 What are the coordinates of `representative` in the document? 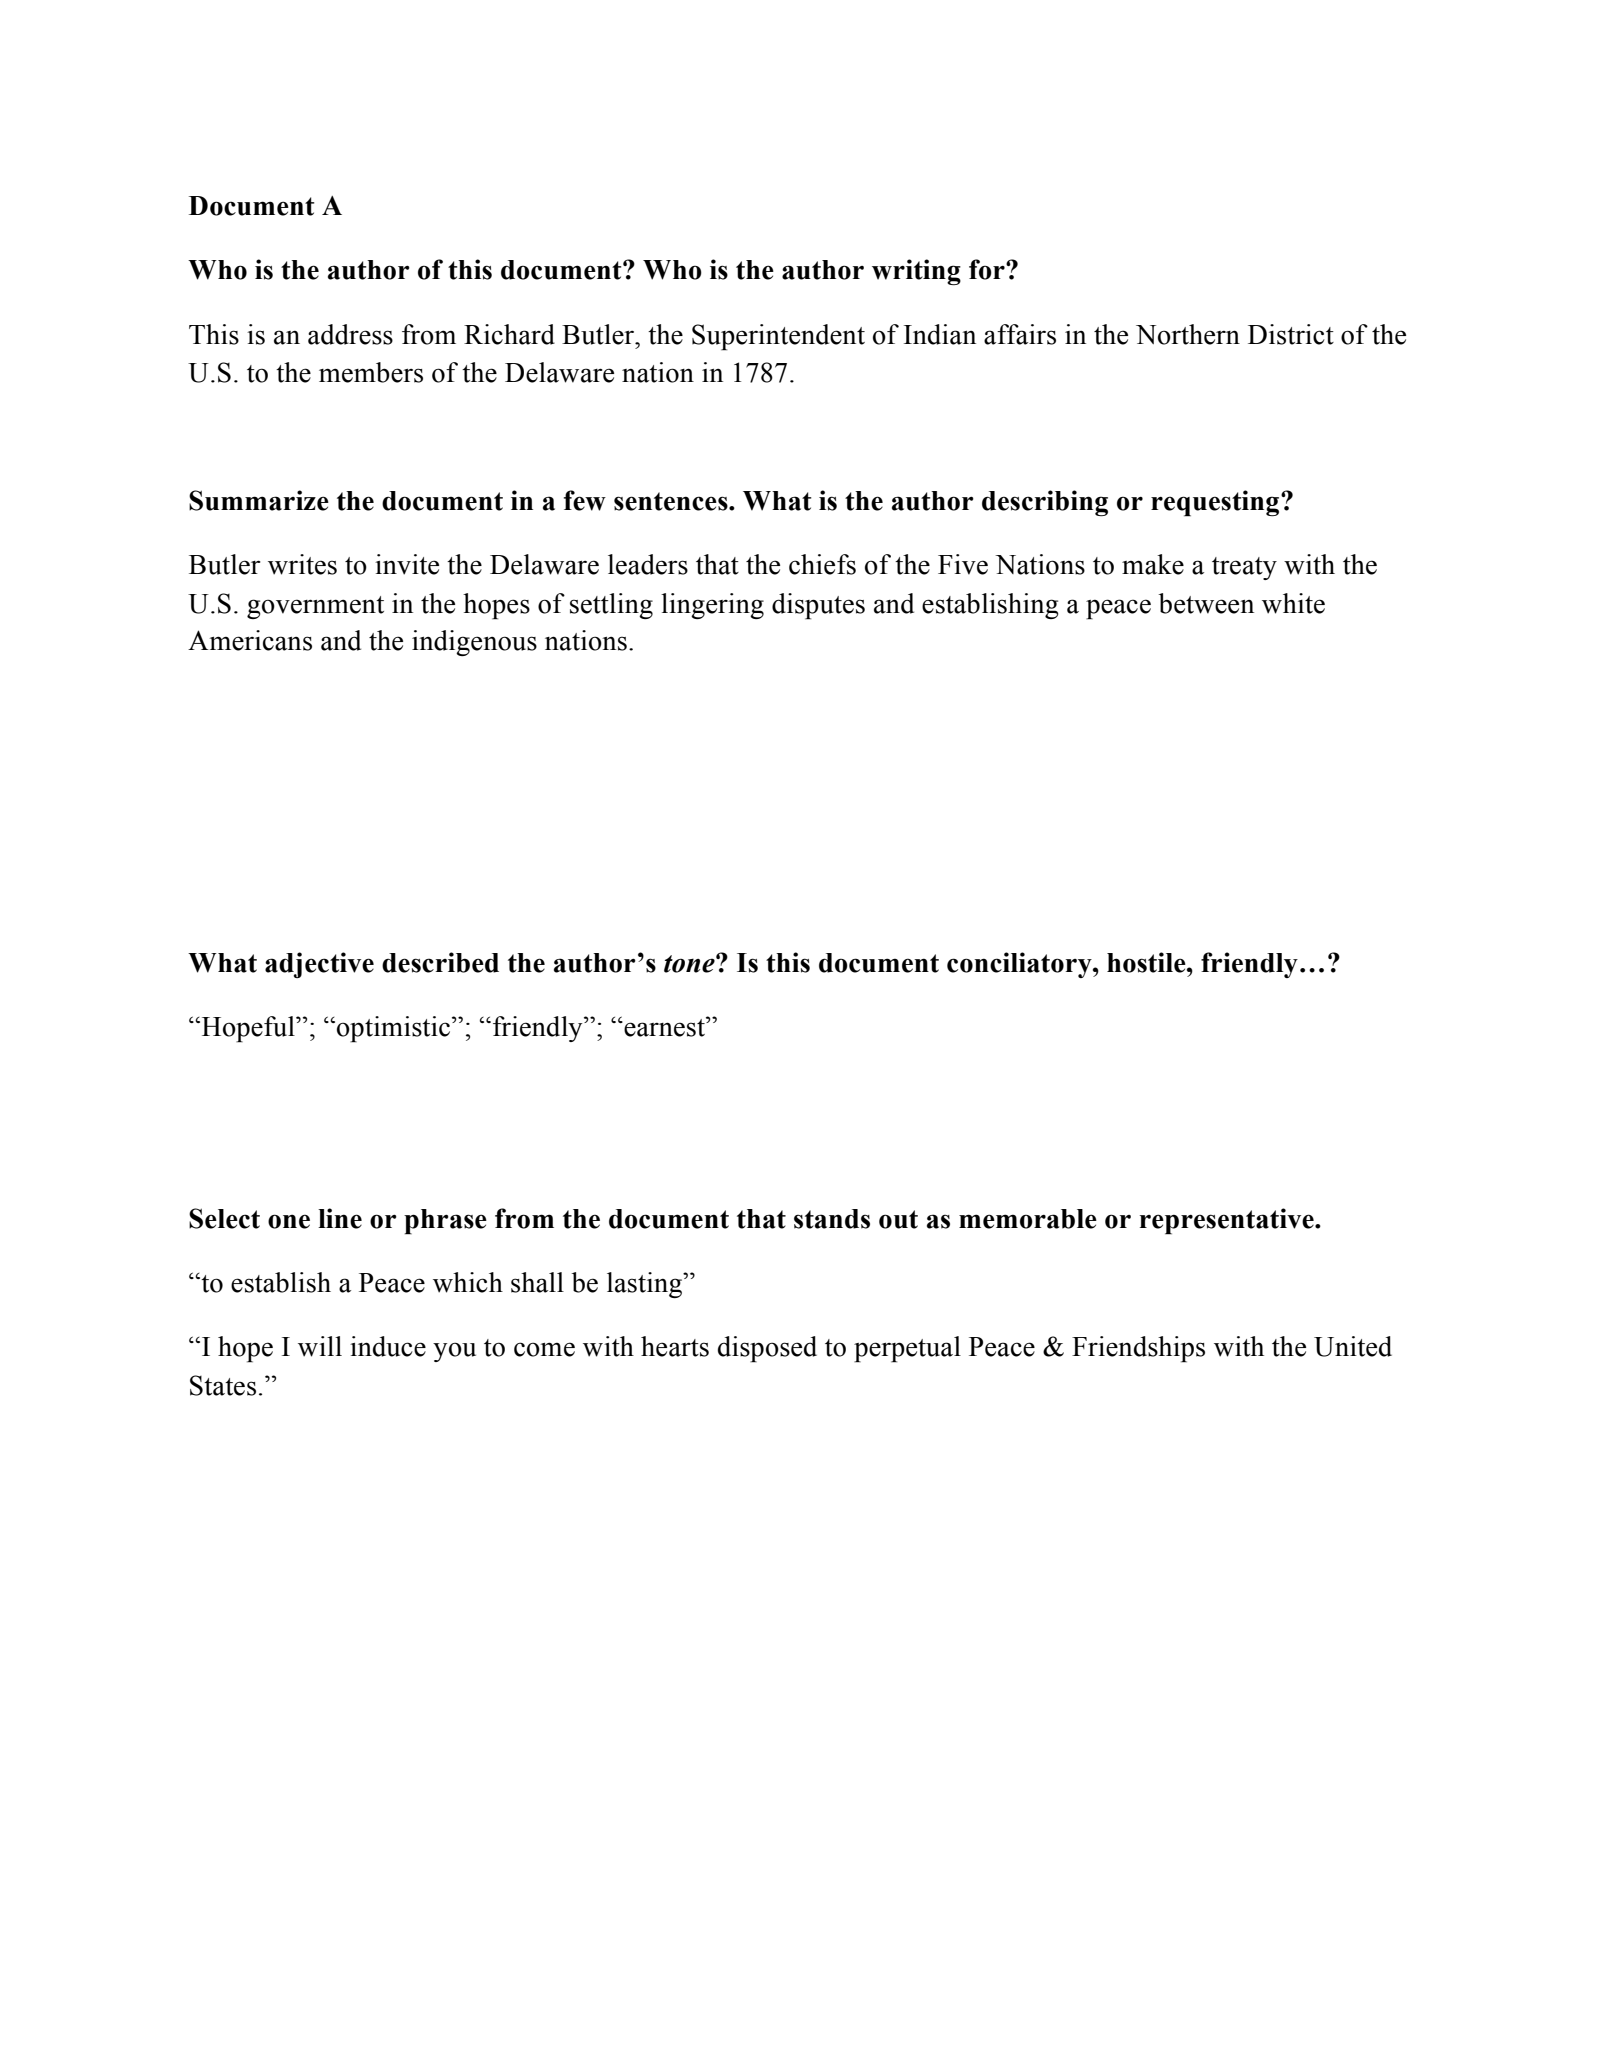 It's located at (1228, 1221).
